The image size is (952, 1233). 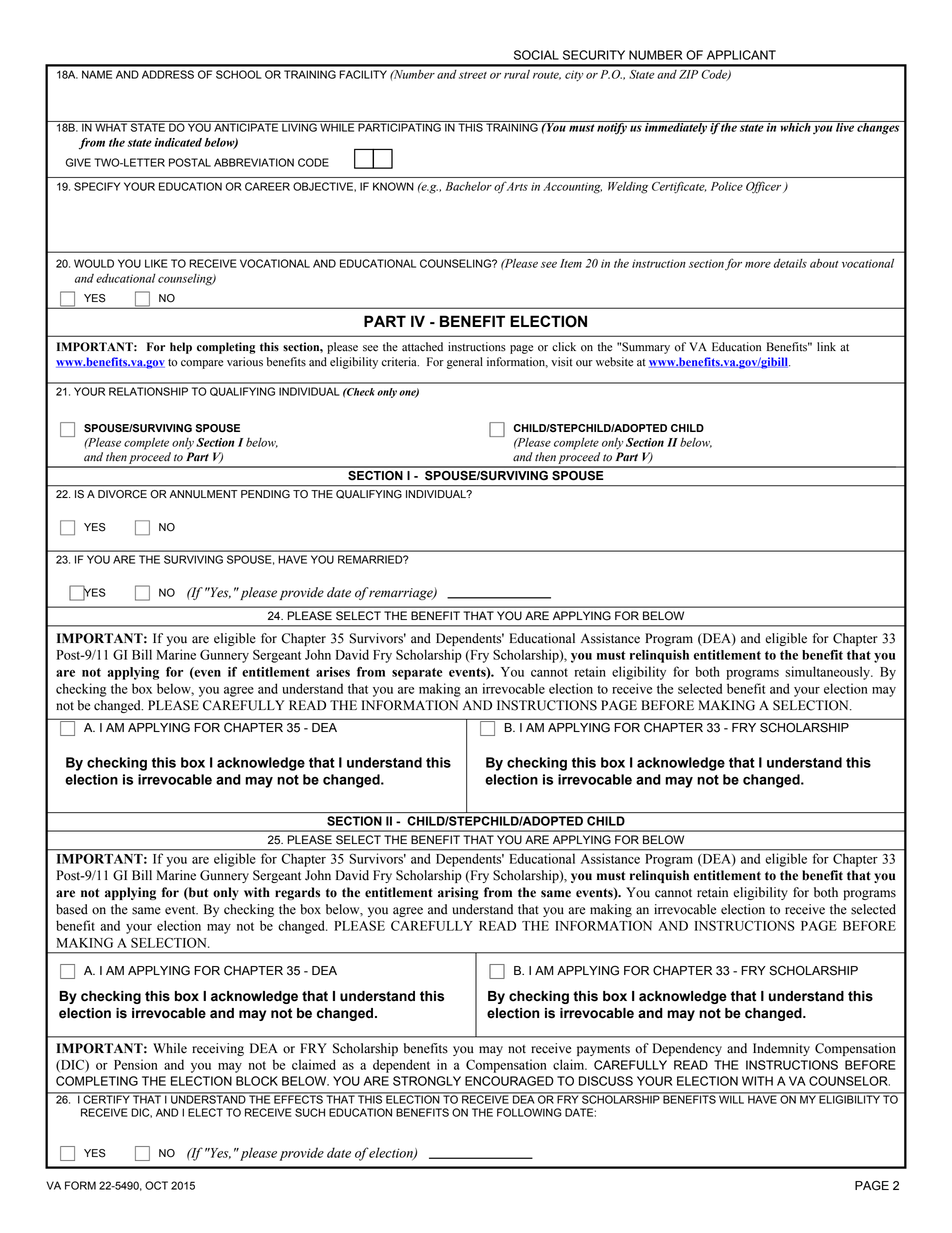 What do you see at coordinates (826, 346) in the image?
I see `link` at bounding box center [826, 346].
